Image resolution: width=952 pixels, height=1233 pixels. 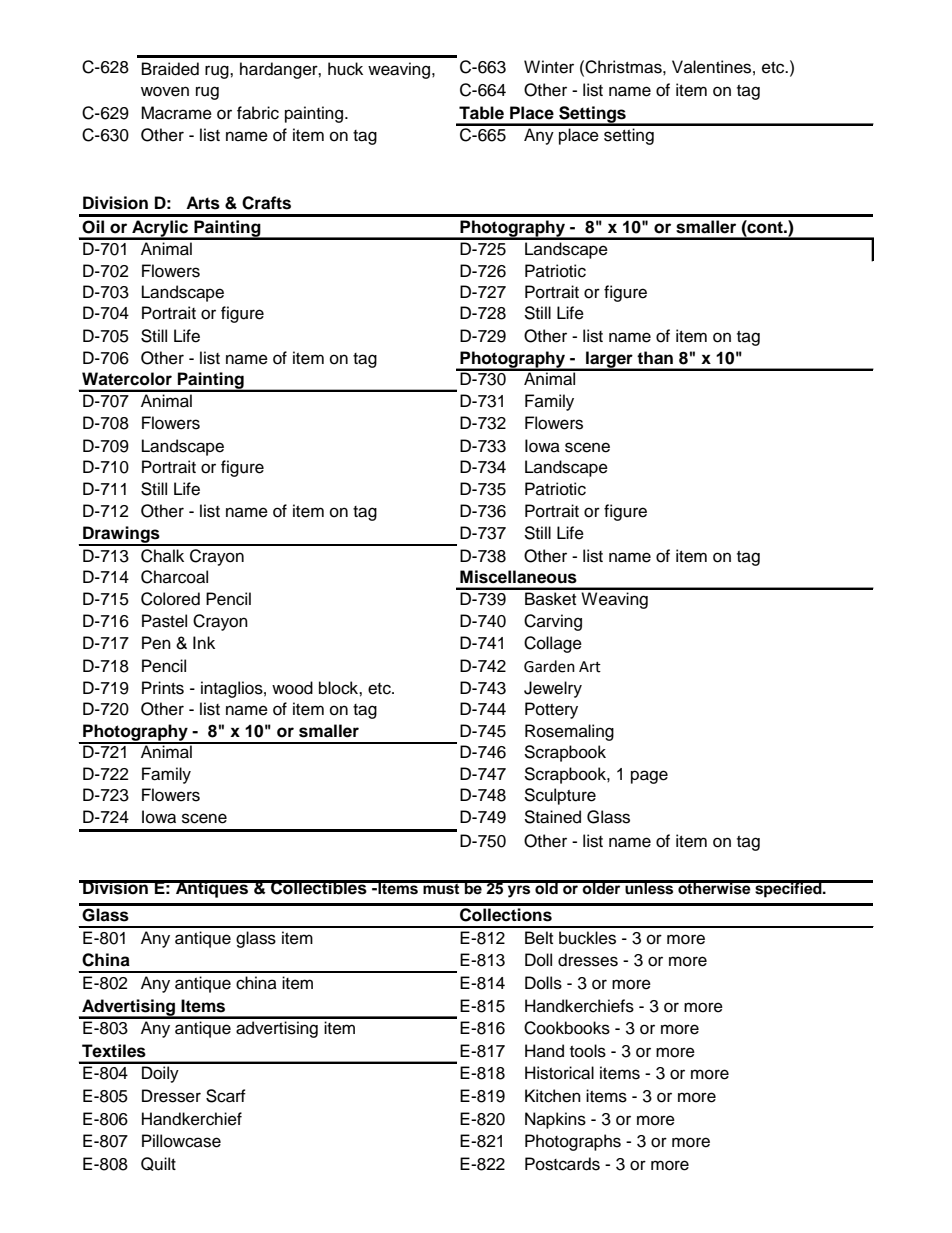 I want to click on Dresser, so click(x=171, y=1096).
